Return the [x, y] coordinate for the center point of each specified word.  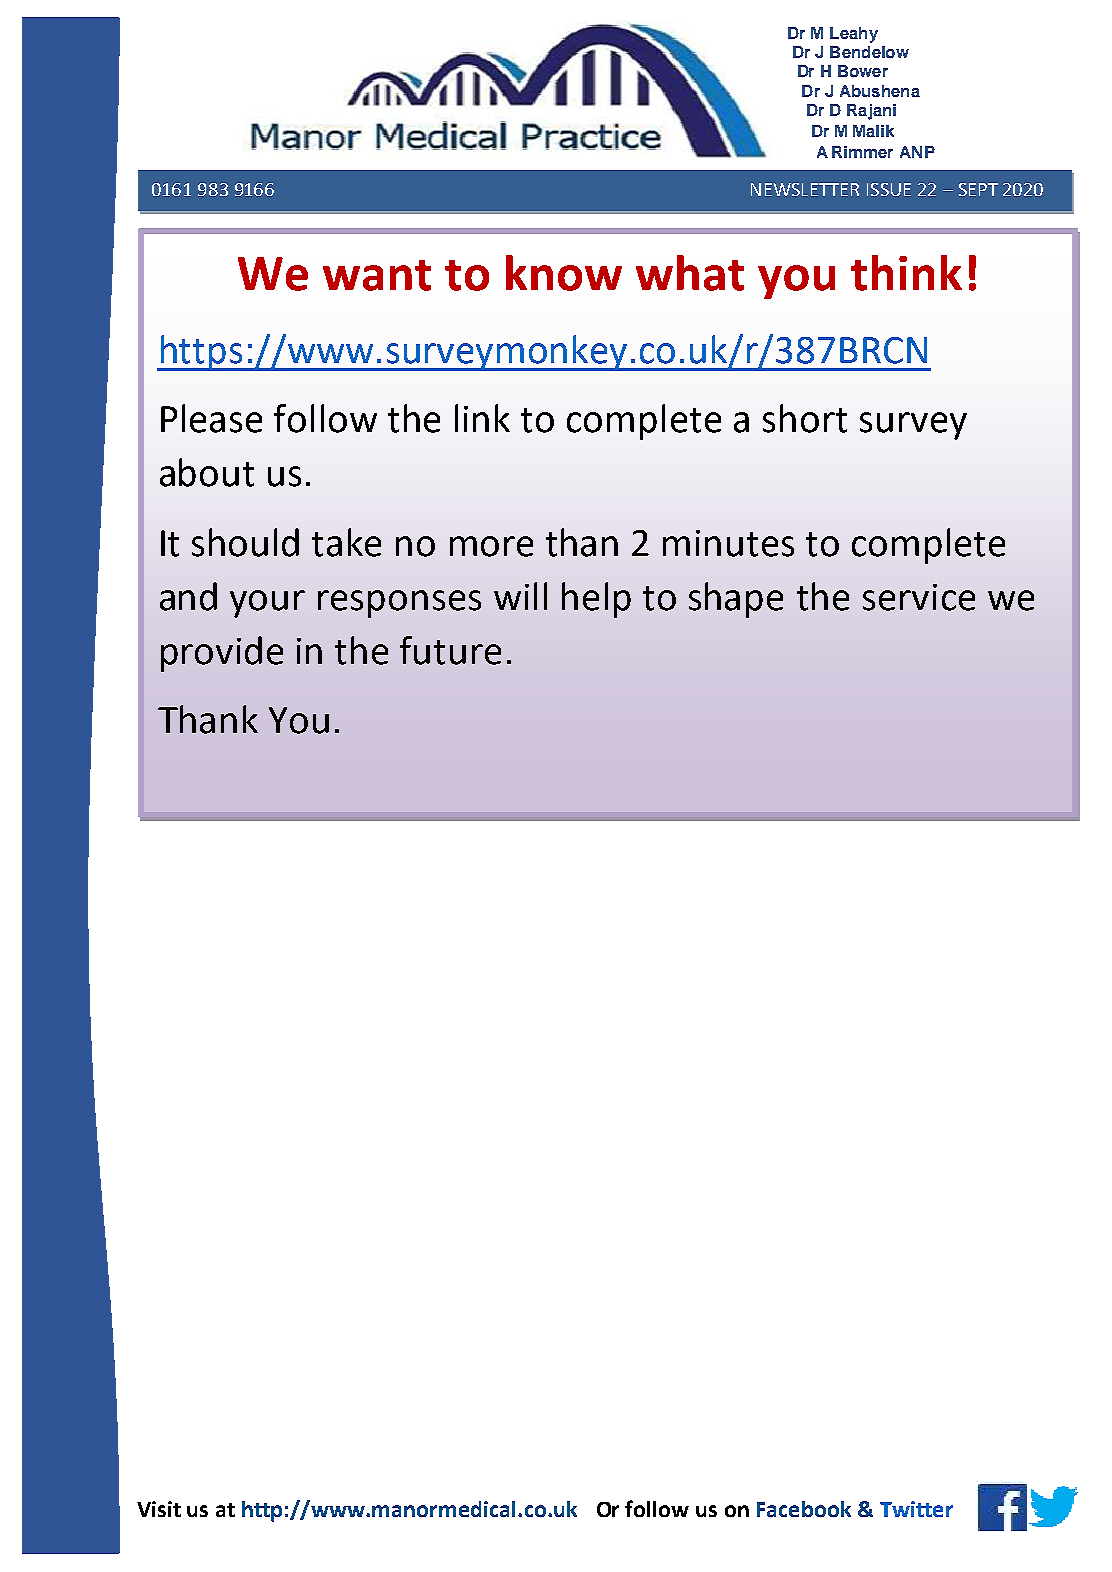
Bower [863, 71]
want [377, 275]
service [919, 597]
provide [222, 654]
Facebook [804, 1509]
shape [736, 600]
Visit [159, 1509]
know [564, 273]
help [596, 600]
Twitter [916, 1509]
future [450, 650]
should [245, 542]
